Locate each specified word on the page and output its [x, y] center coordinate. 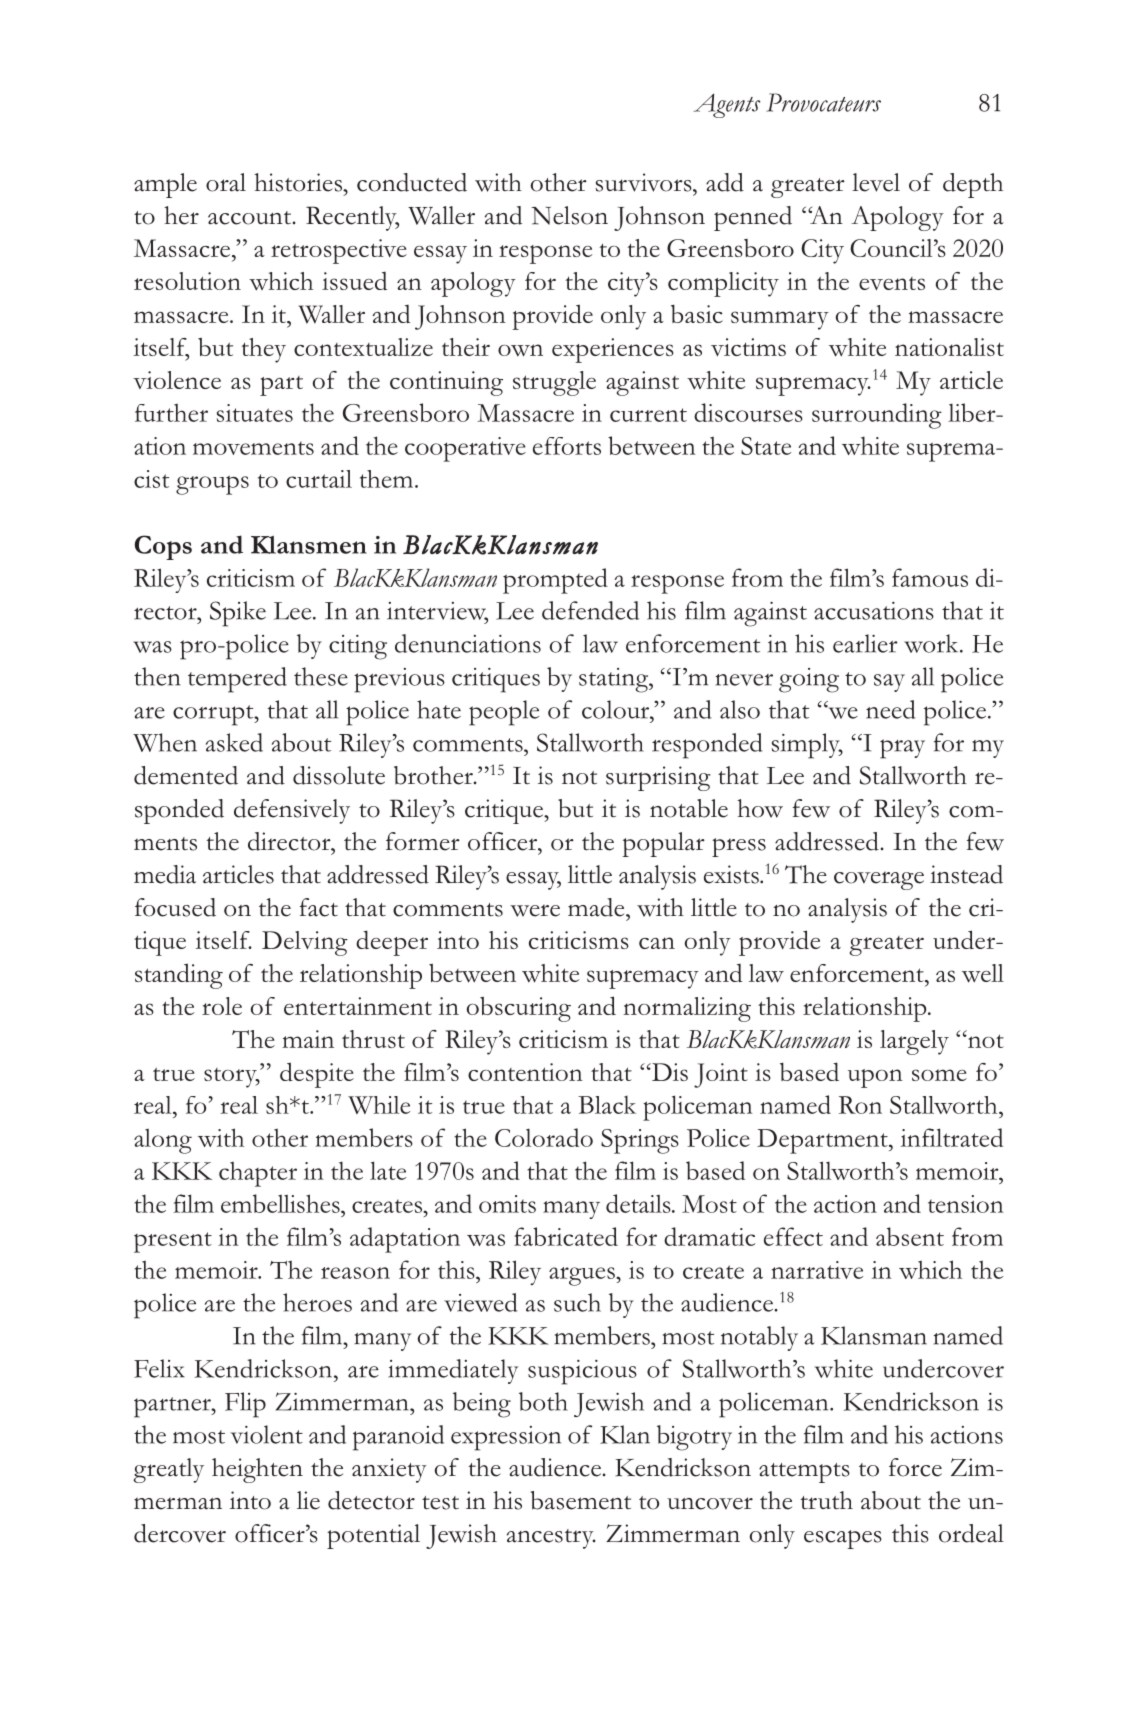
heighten [257, 1470]
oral [226, 182]
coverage [879, 881]
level [876, 182]
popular [663, 844]
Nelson [569, 215]
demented [186, 775]
